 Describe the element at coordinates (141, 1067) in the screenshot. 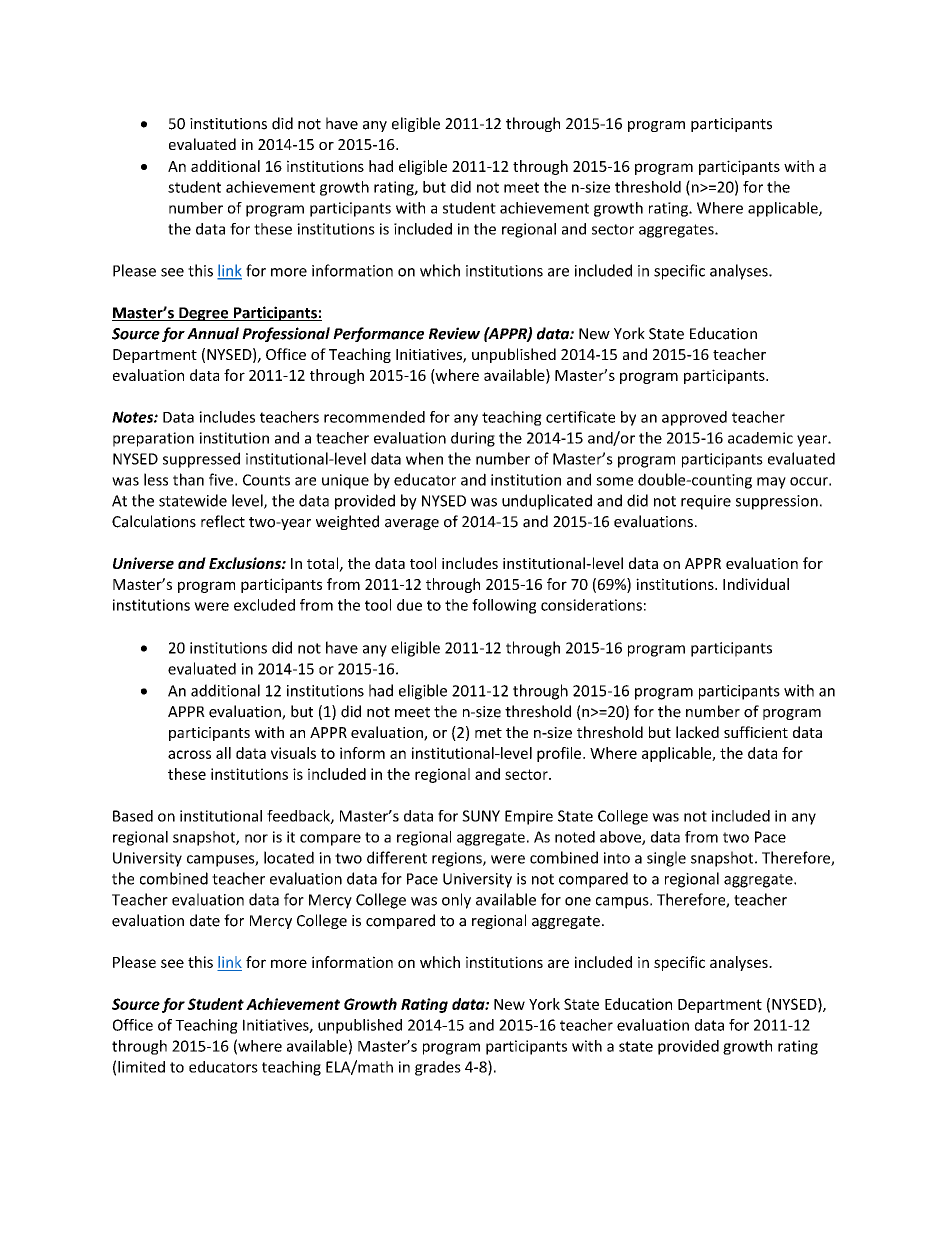

I see `limited` at that location.
